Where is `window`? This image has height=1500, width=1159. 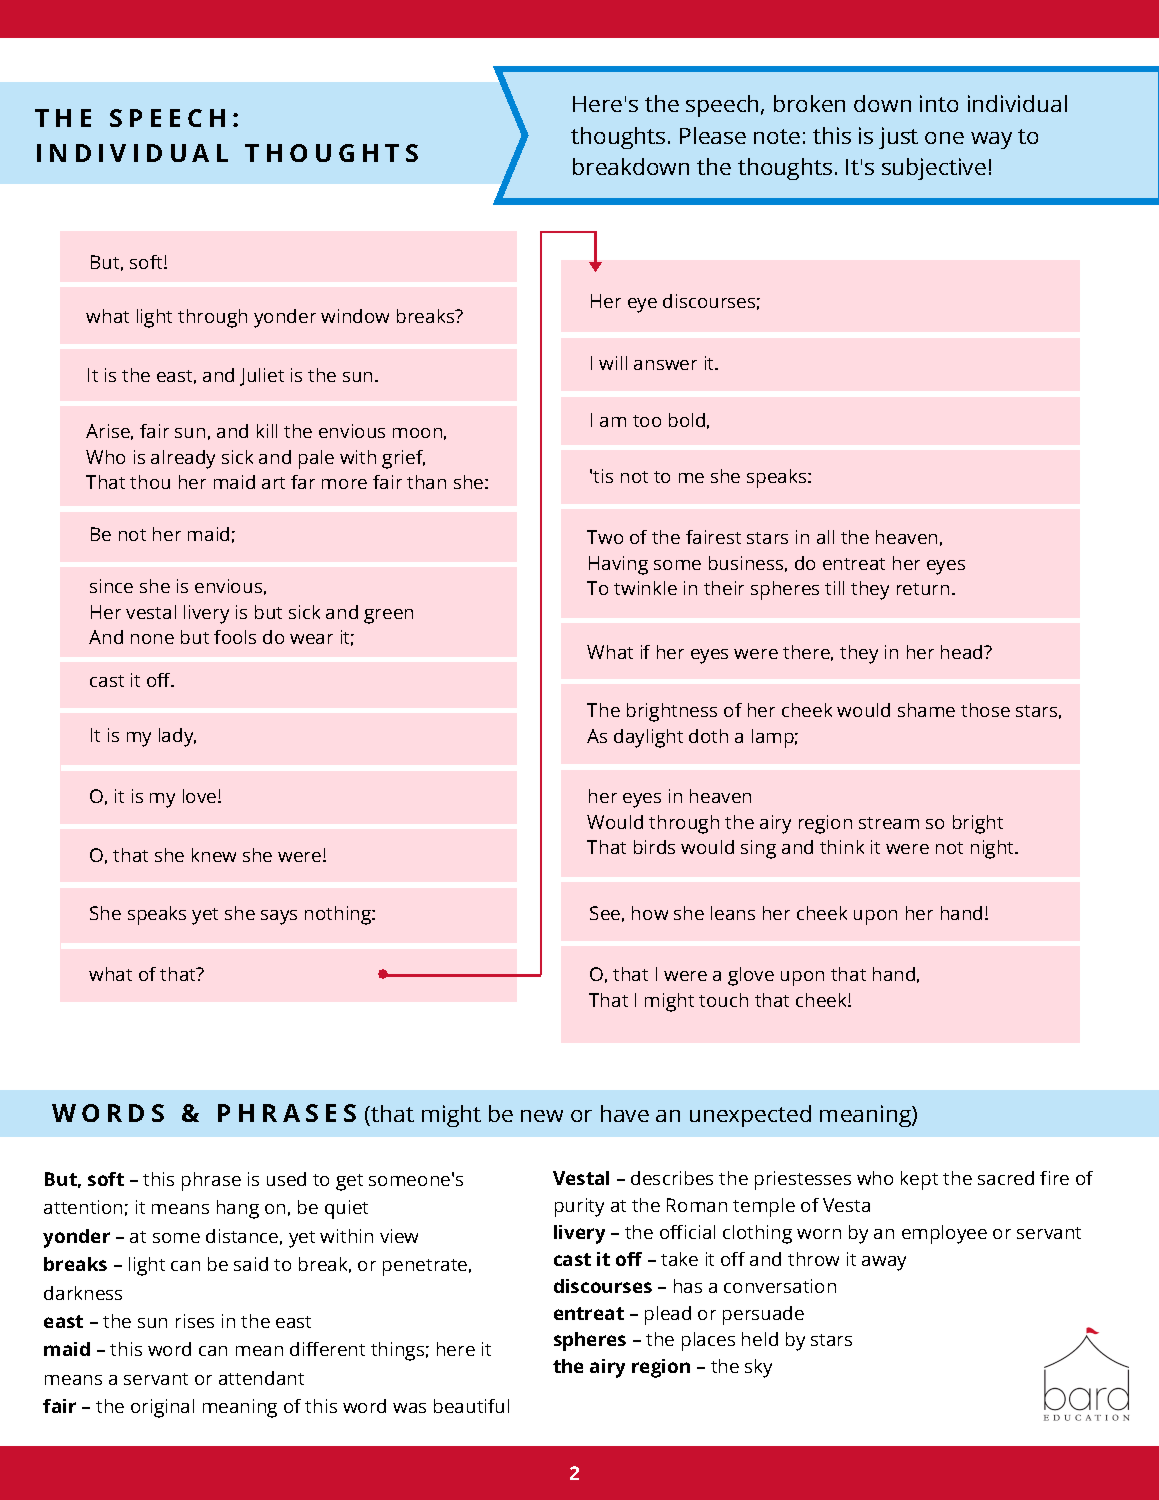 window is located at coordinates (355, 316).
